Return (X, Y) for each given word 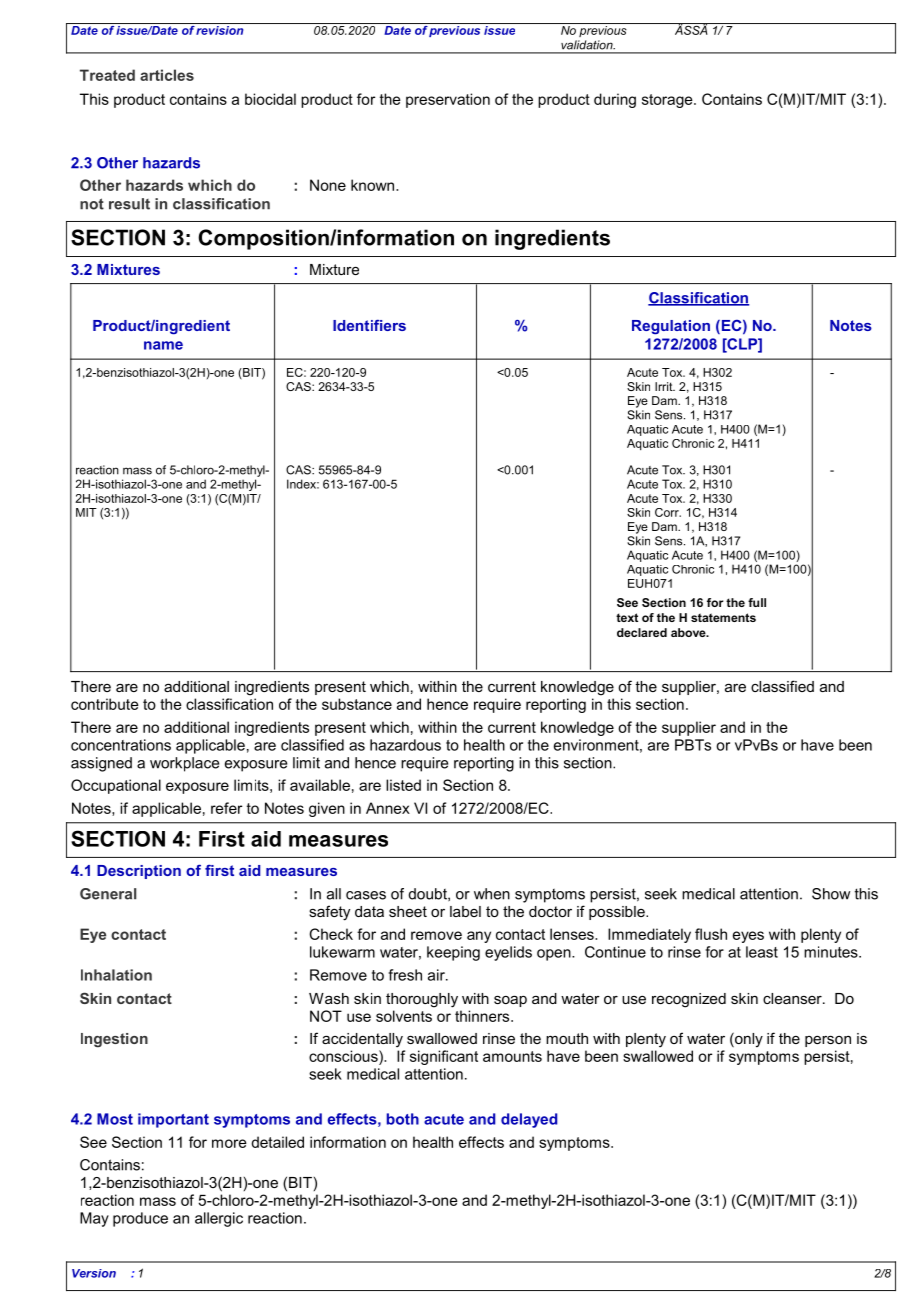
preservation (448, 100)
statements (723, 617)
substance (357, 704)
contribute (105, 704)
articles (167, 75)
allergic (219, 1219)
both (403, 1119)
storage (668, 101)
